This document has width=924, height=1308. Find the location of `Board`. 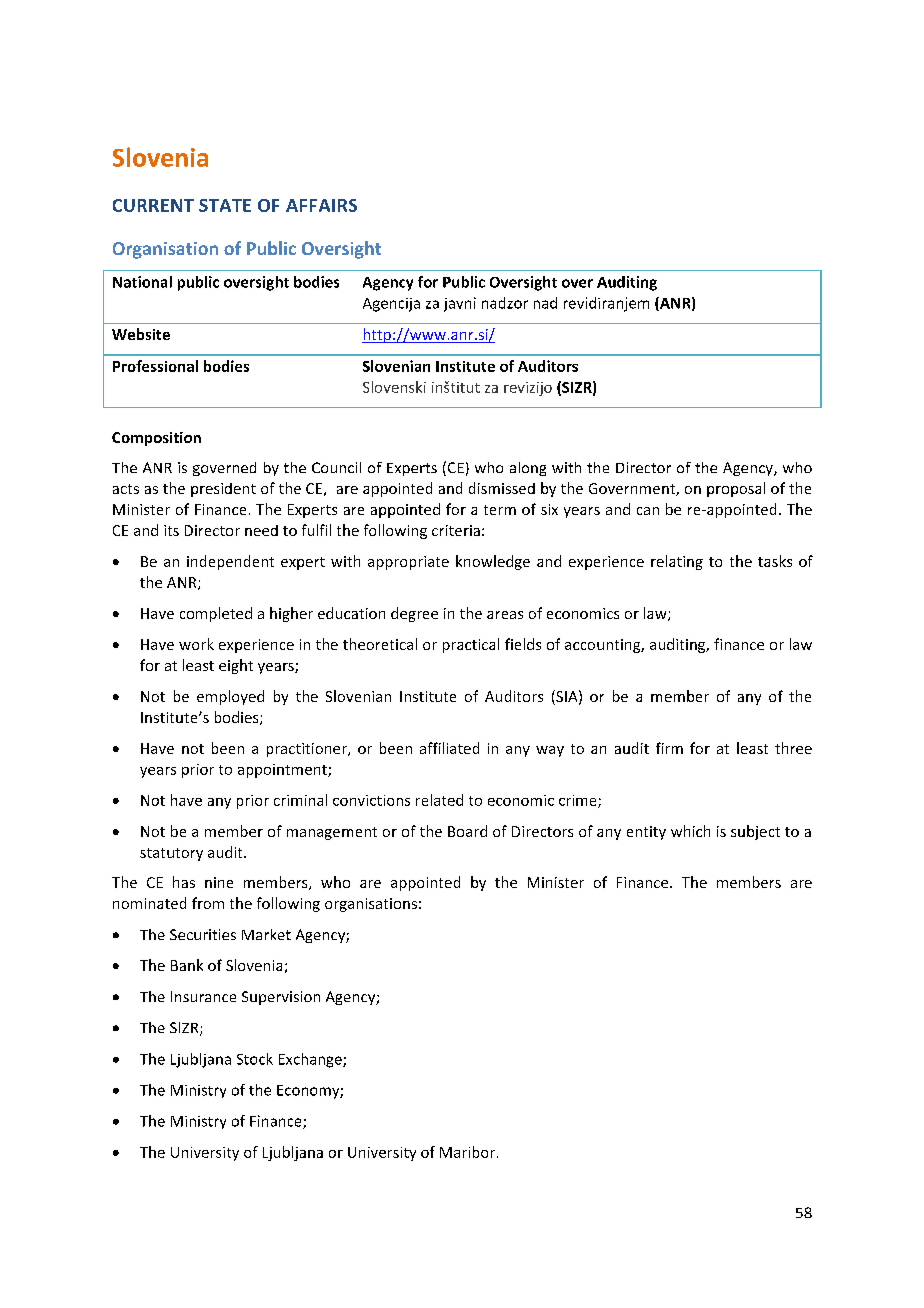

Board is located at coordinates (467, 831).
